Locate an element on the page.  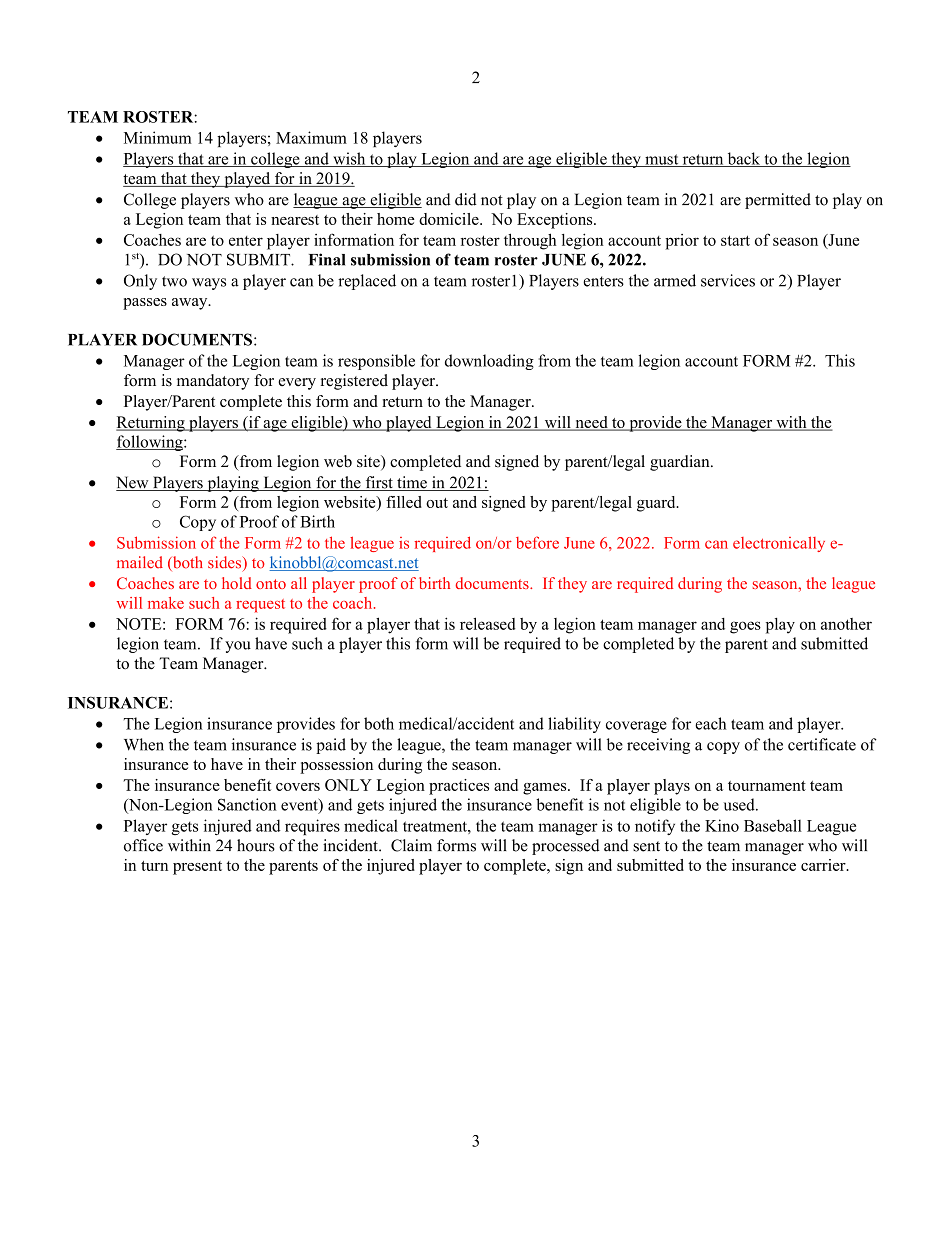
out is located at coordinates (437, 503).
